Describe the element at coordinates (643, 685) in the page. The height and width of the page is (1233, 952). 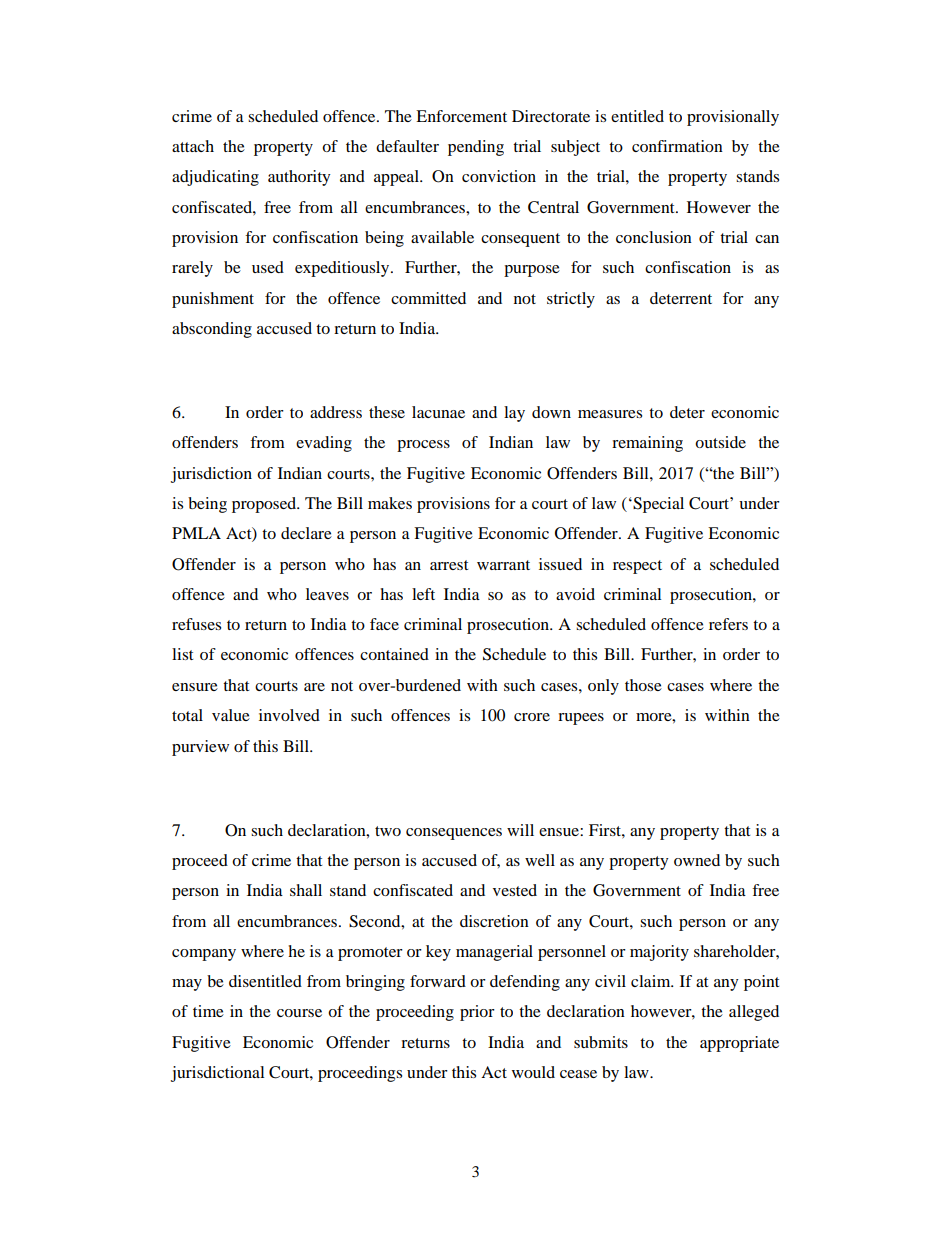
I see `those` at that location.
